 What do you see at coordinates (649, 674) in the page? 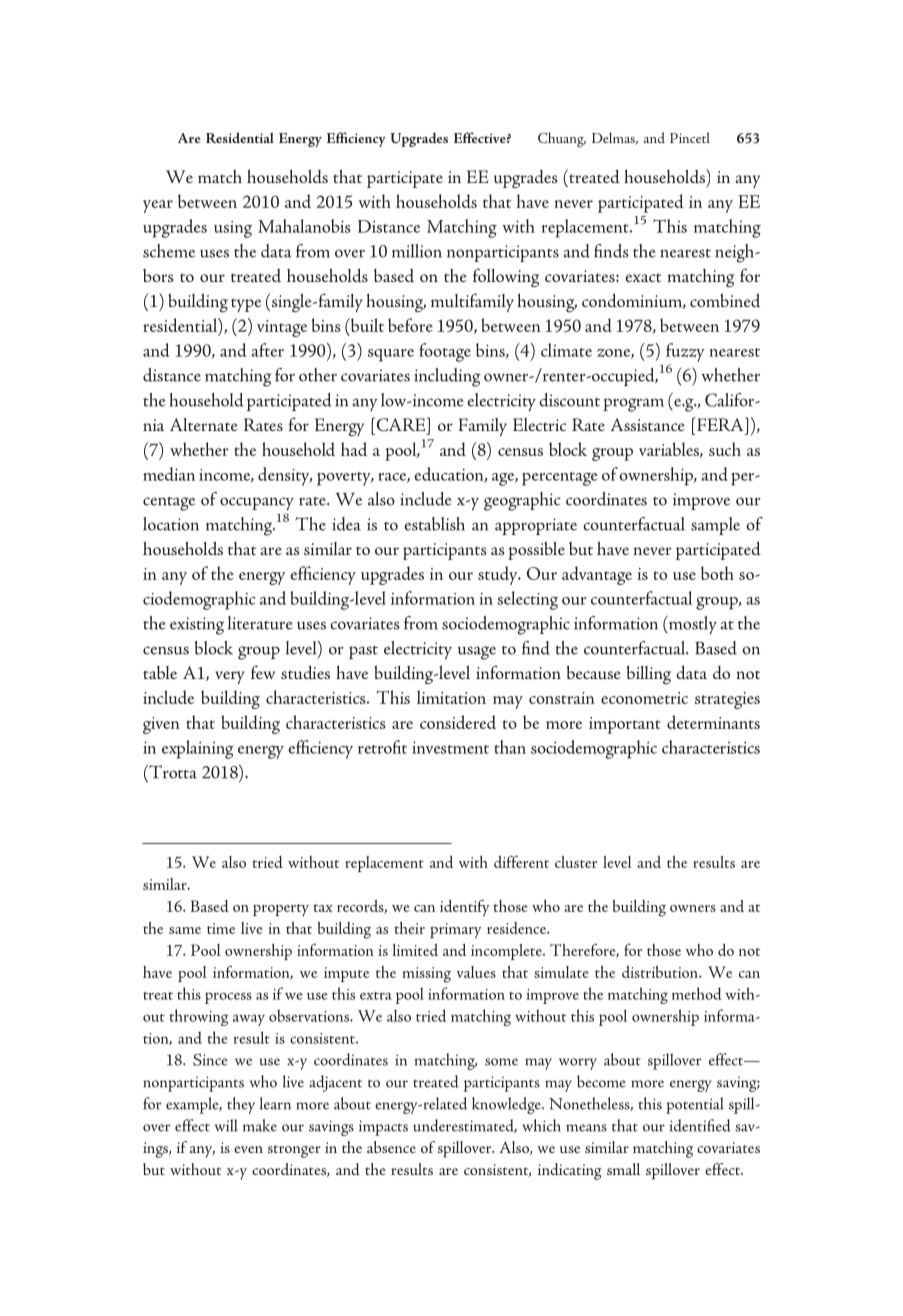
I see `billing` at bounding box center [649, 674].
